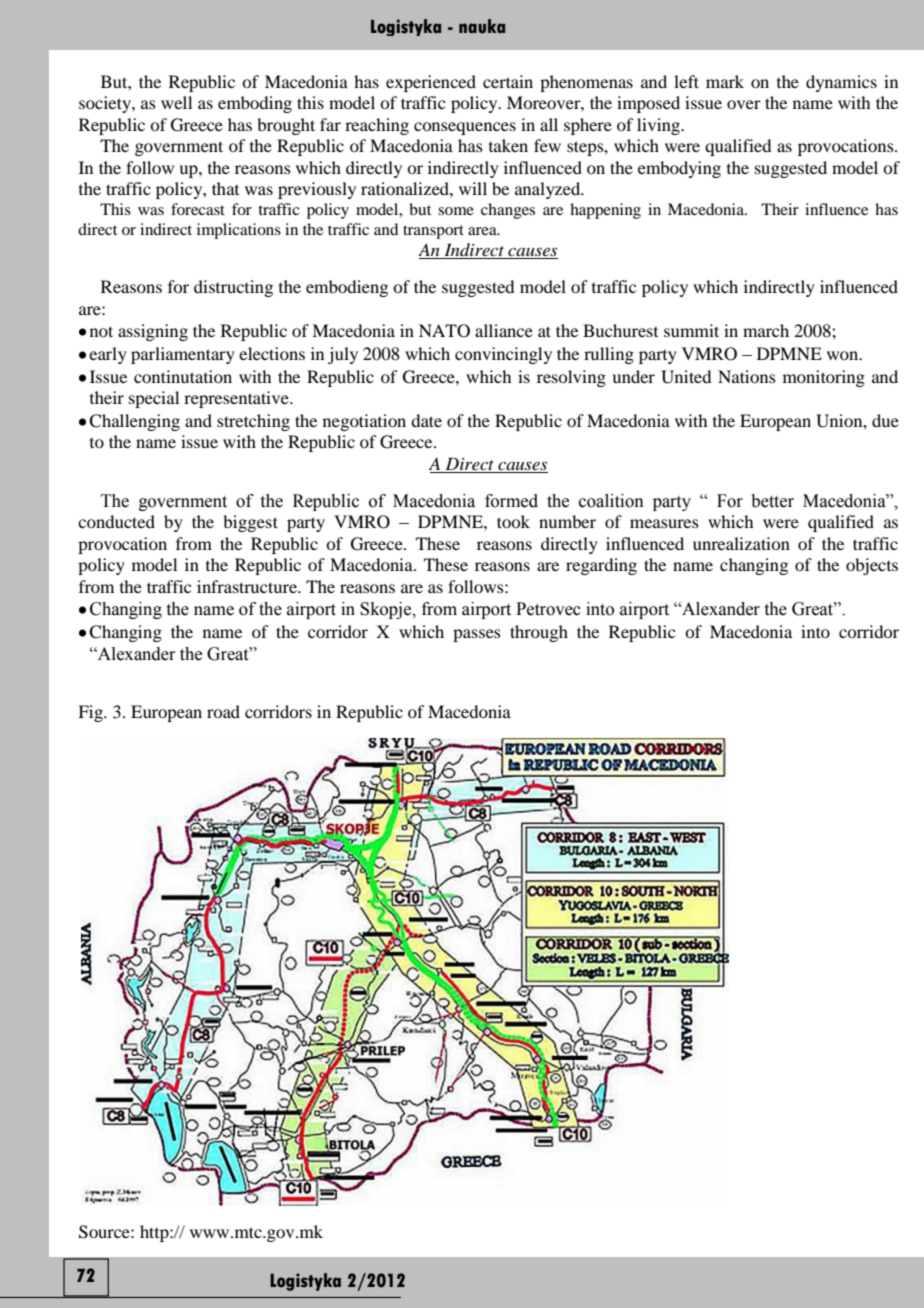  Describe the element at coordinates (154, 399) in the image. I see `special` at that location.
